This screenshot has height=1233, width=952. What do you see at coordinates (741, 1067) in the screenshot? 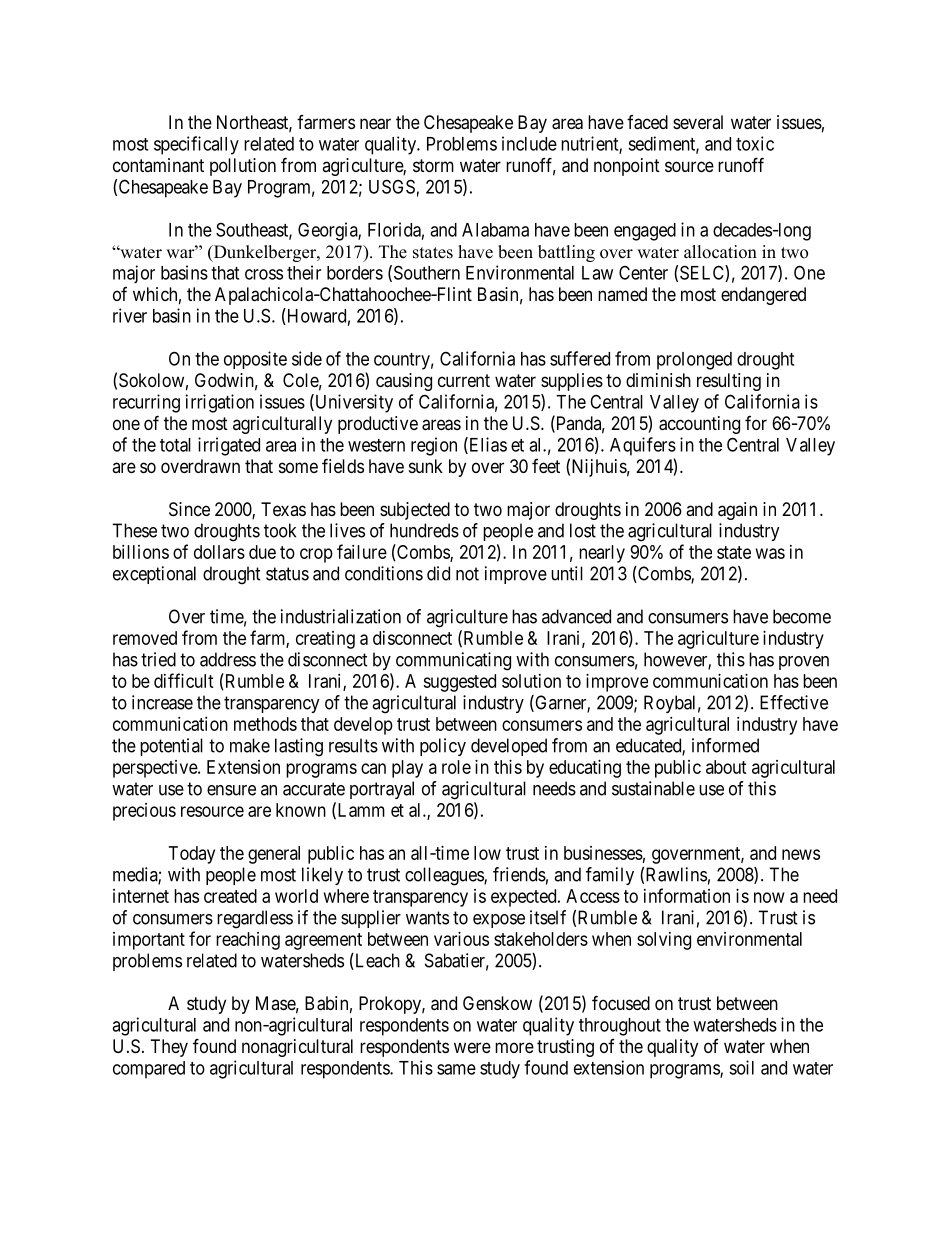
I see `soil` at bounding box center [741, 1067].
